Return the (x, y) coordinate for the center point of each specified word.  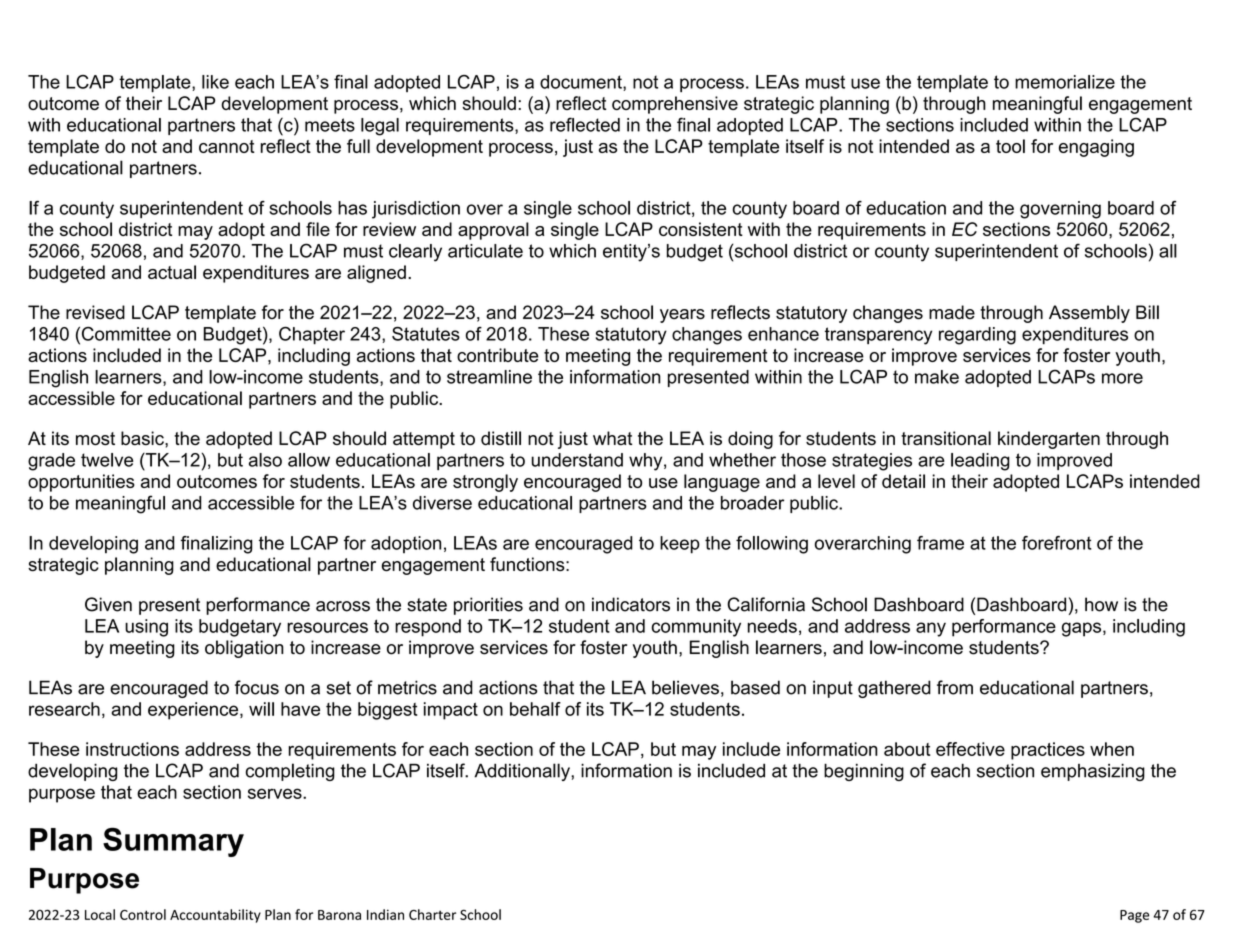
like (215, 82)
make (937, 377)
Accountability (215, 916)
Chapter (312, 335)
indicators (631, 604)
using (146, 628)
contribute (498, 355)
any (931, 629)
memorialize (1065, 82)
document (582, 83)
